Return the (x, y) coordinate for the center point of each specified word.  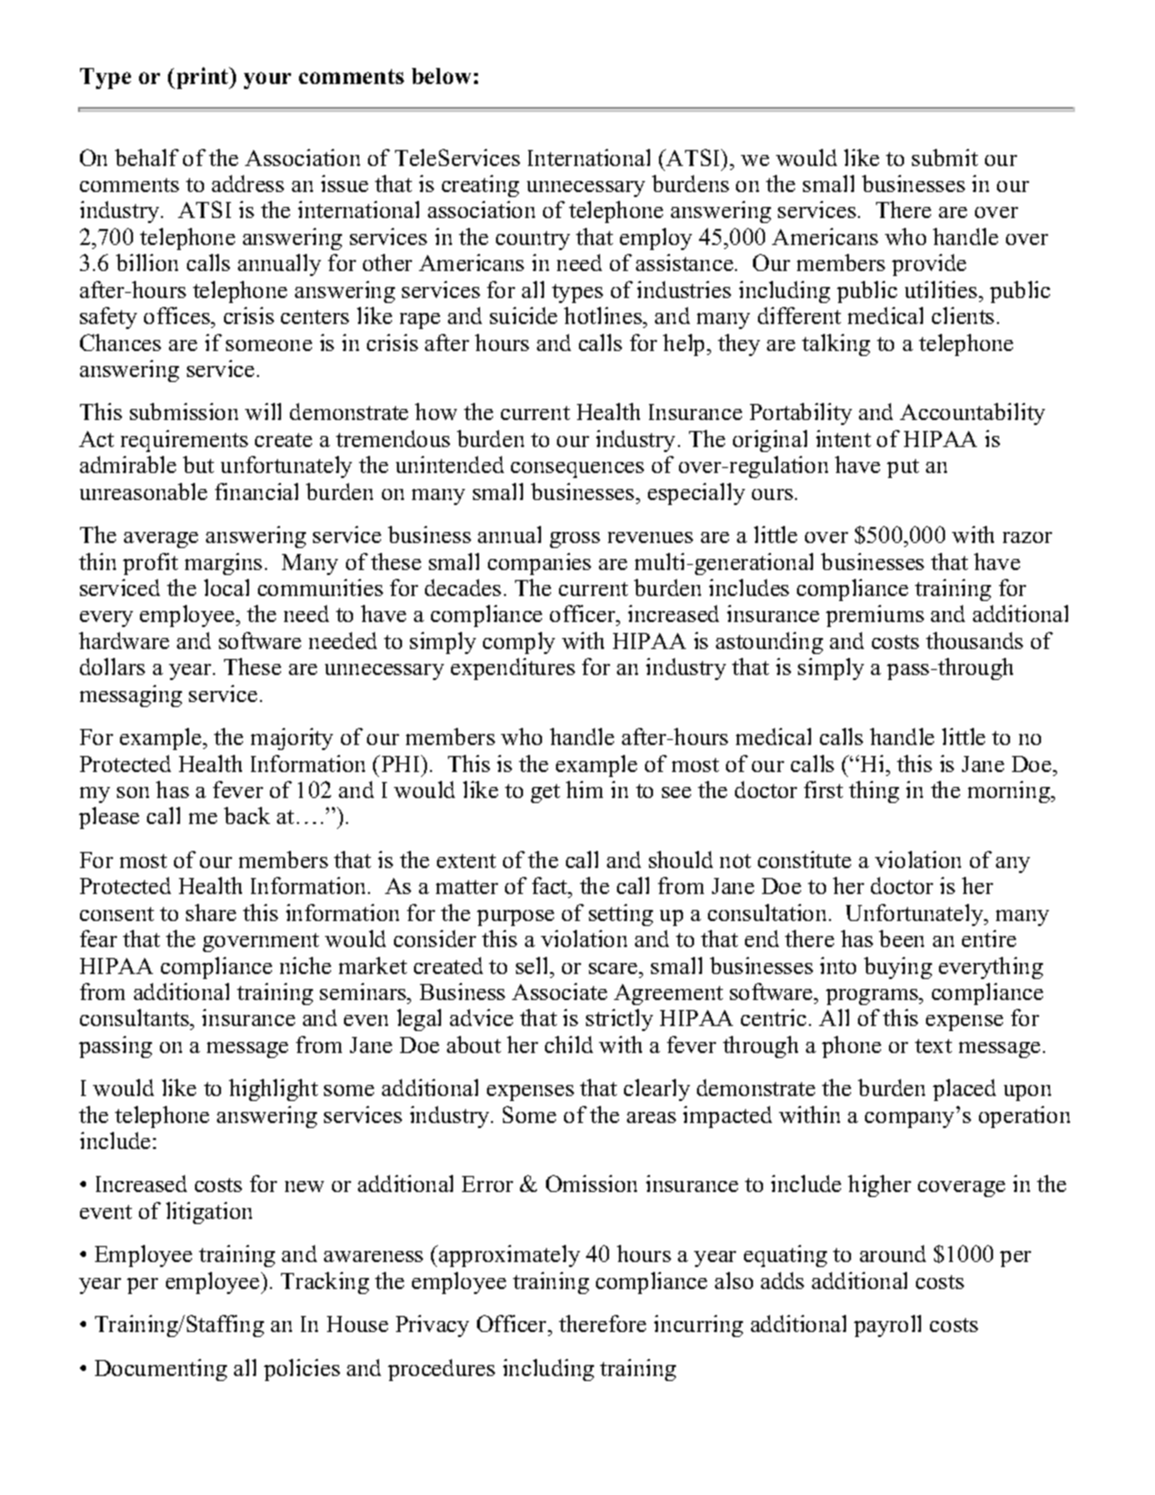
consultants (135, 1019)
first (823, 789)
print (202, 78)
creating (480, 186)
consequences (577, 470)
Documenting (161, 1370)
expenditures (513, 669)
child (569, 1044)
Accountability (972, 414)
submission (184, 411)
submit (945, 157)
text (933, 1046)
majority (292, 739)
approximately (508, 1256)
